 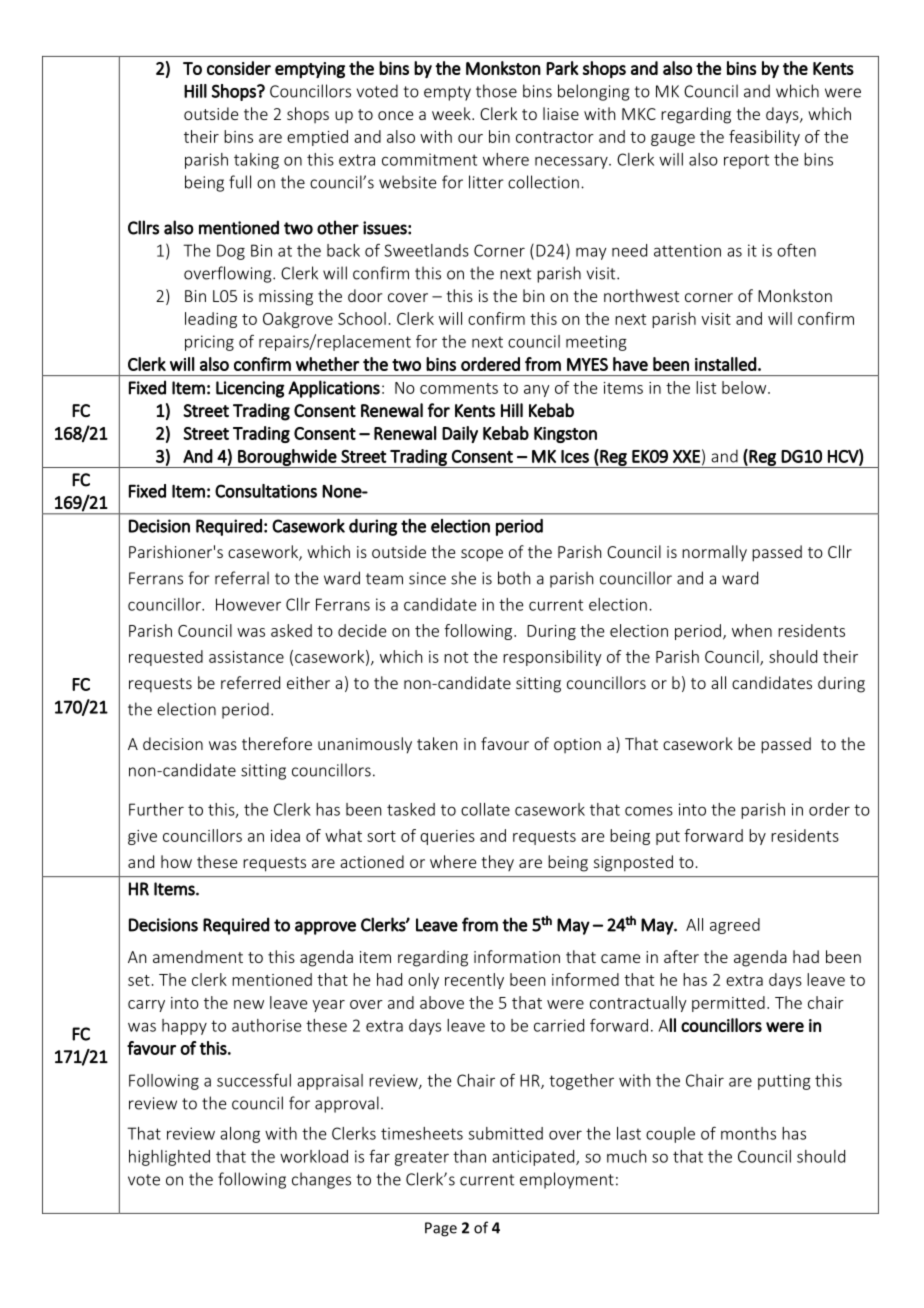 I want to click on week, so click(x=452, y=113).
